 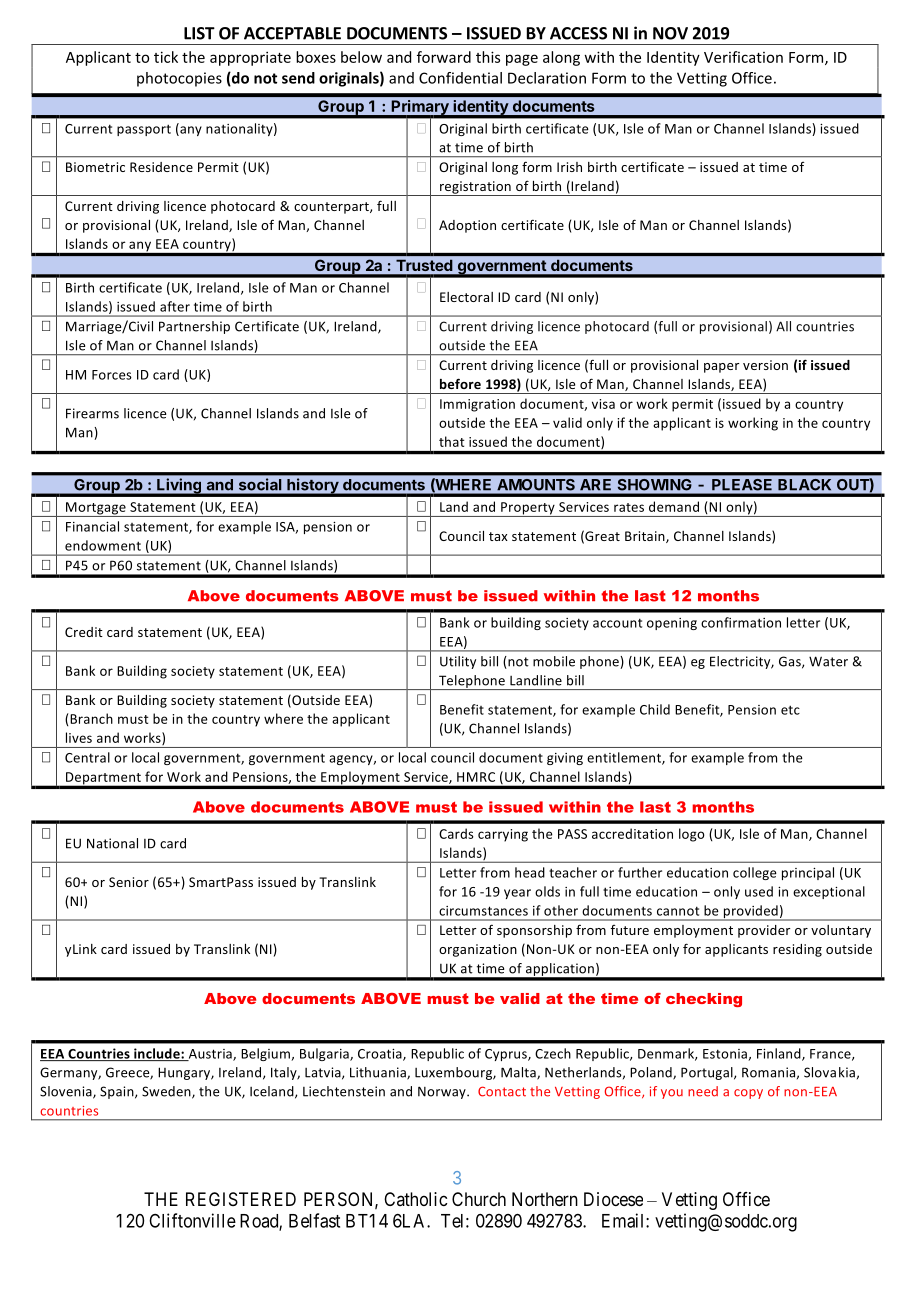 I want to click on Confidential, so click(x=460, y=78).
